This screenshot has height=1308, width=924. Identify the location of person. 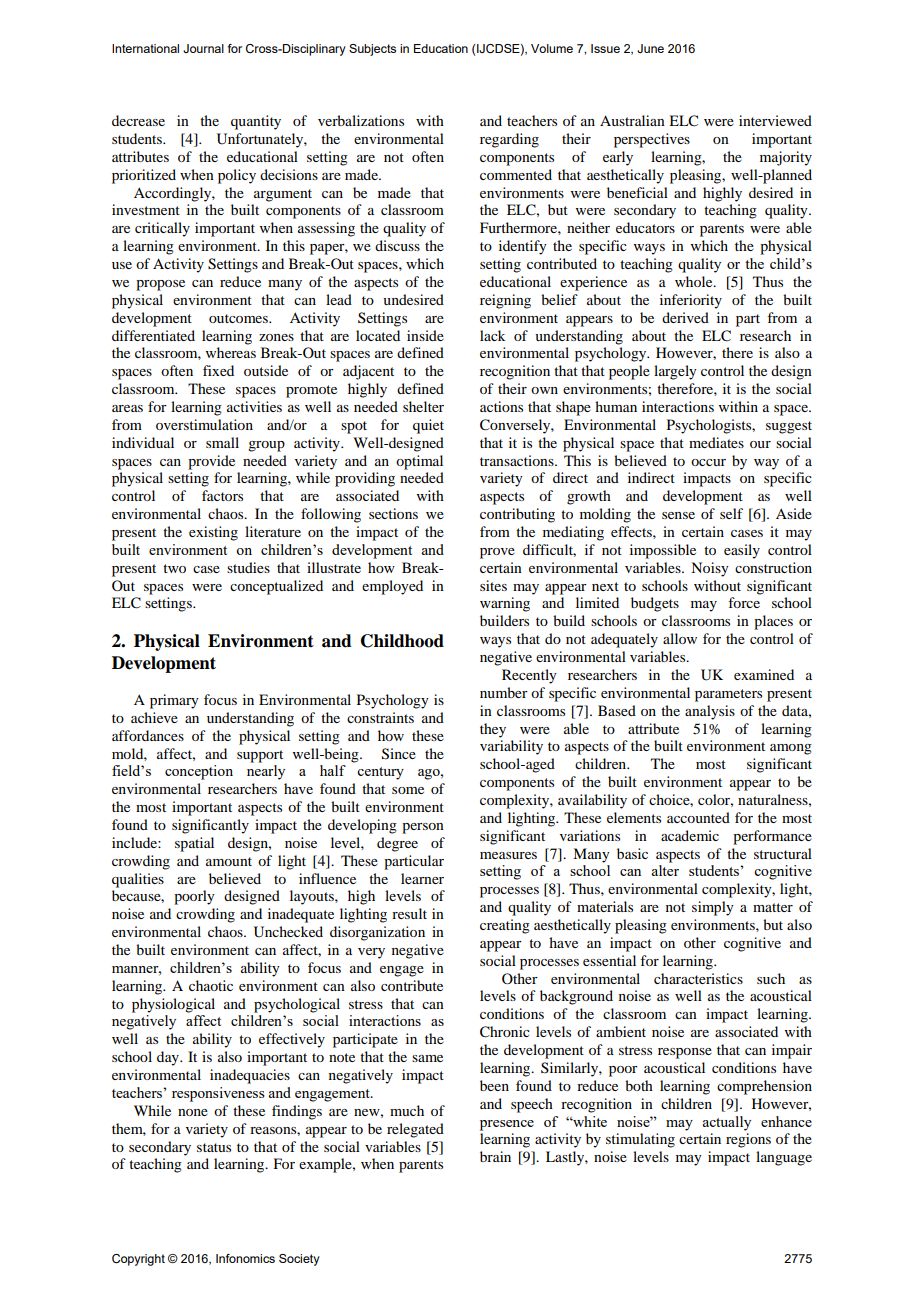
(423, 828).
